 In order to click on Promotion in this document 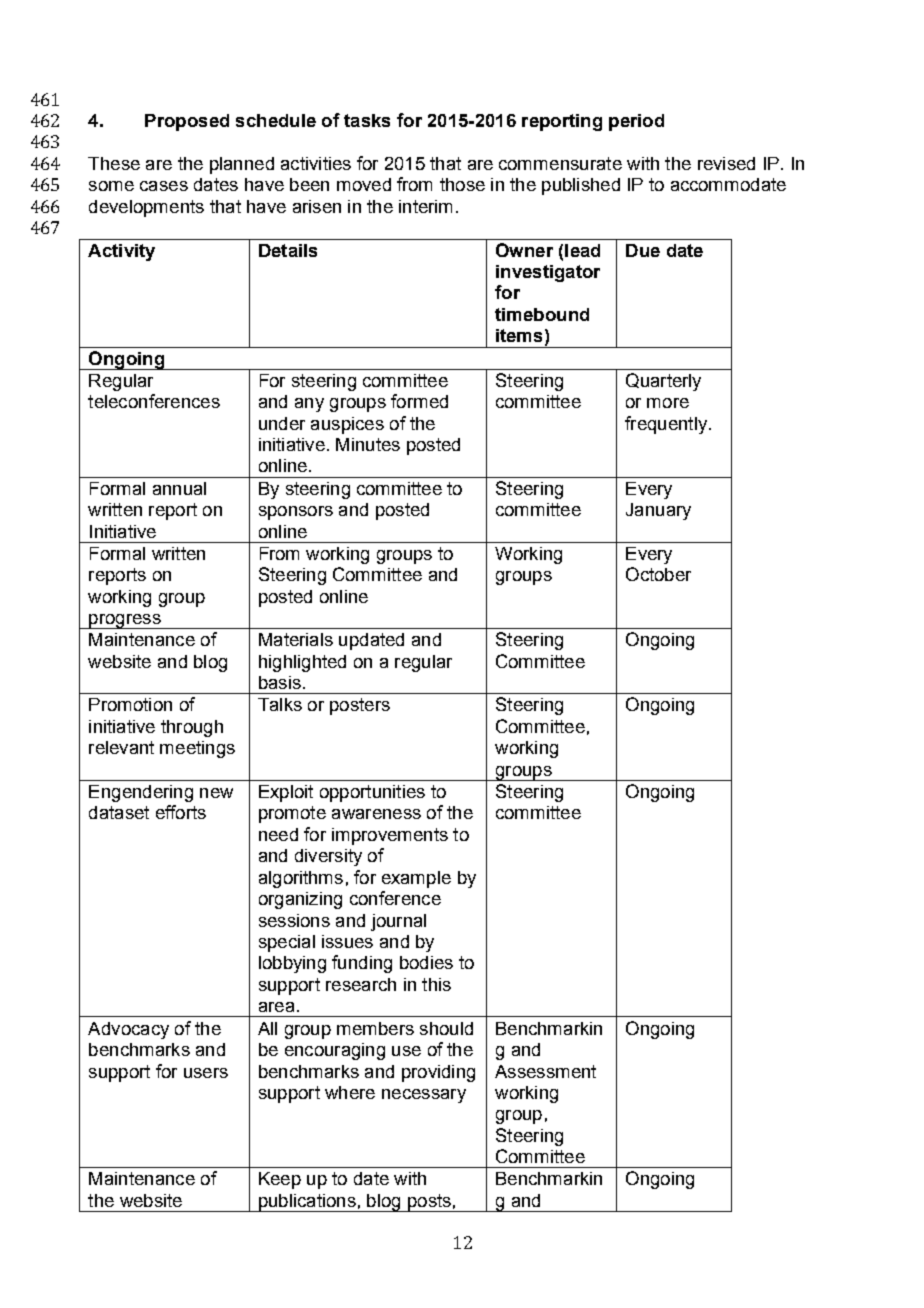, I will do `click(130, 704)`.
